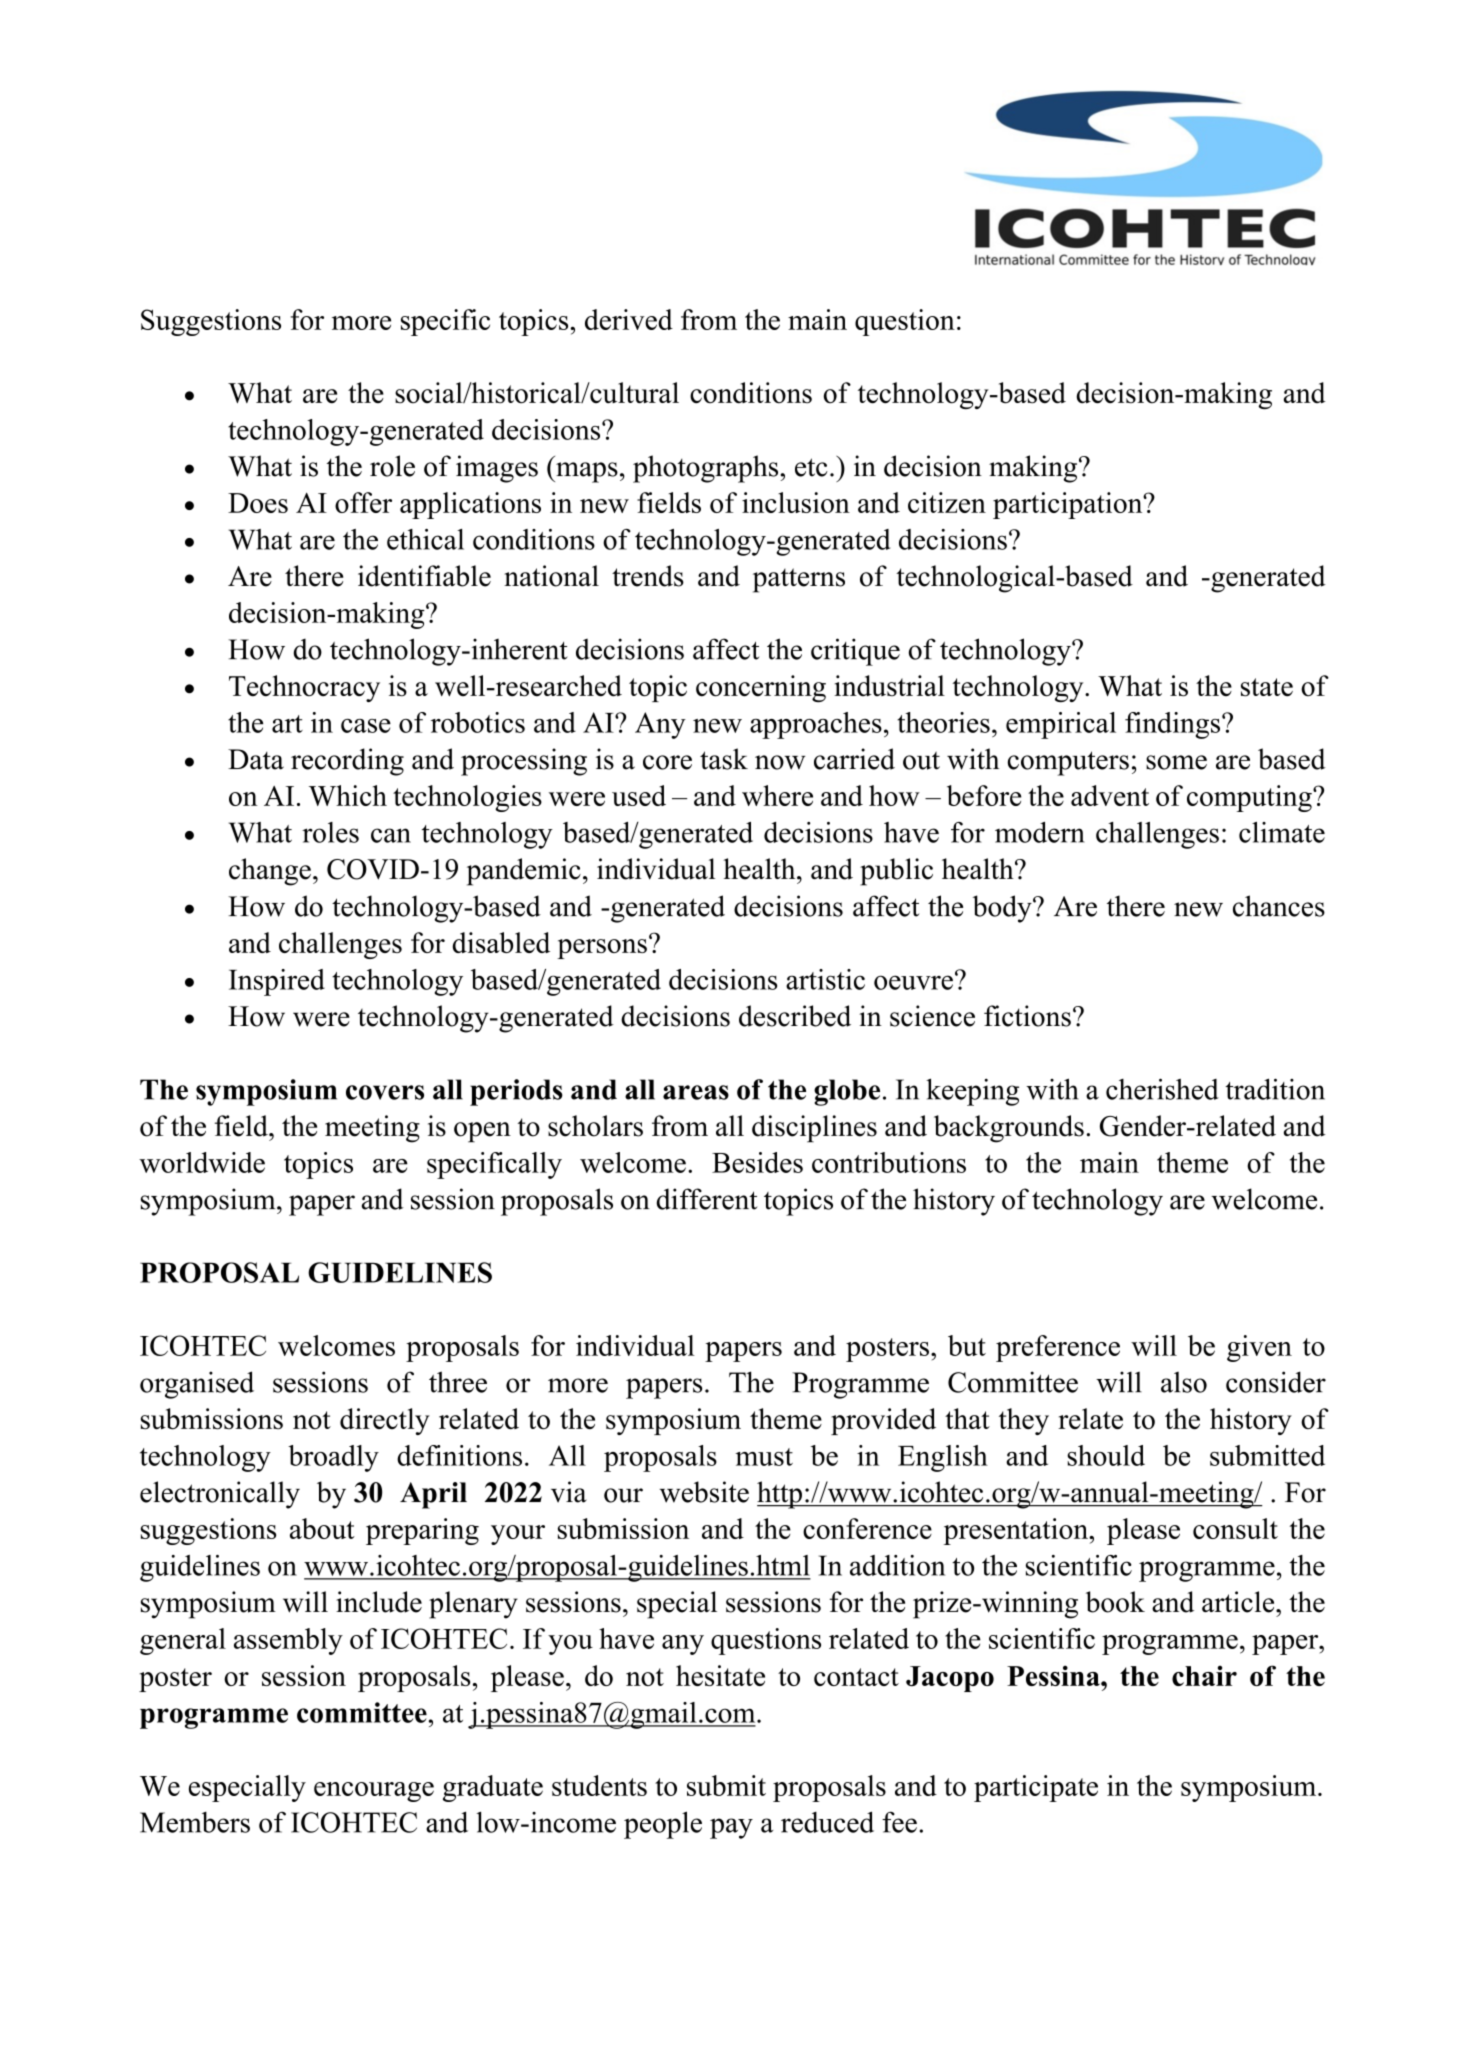 The width and height of the page is (1465, 2072). Describe the element at coordinates (363, 502) in the page. I see `offer` at that location.
